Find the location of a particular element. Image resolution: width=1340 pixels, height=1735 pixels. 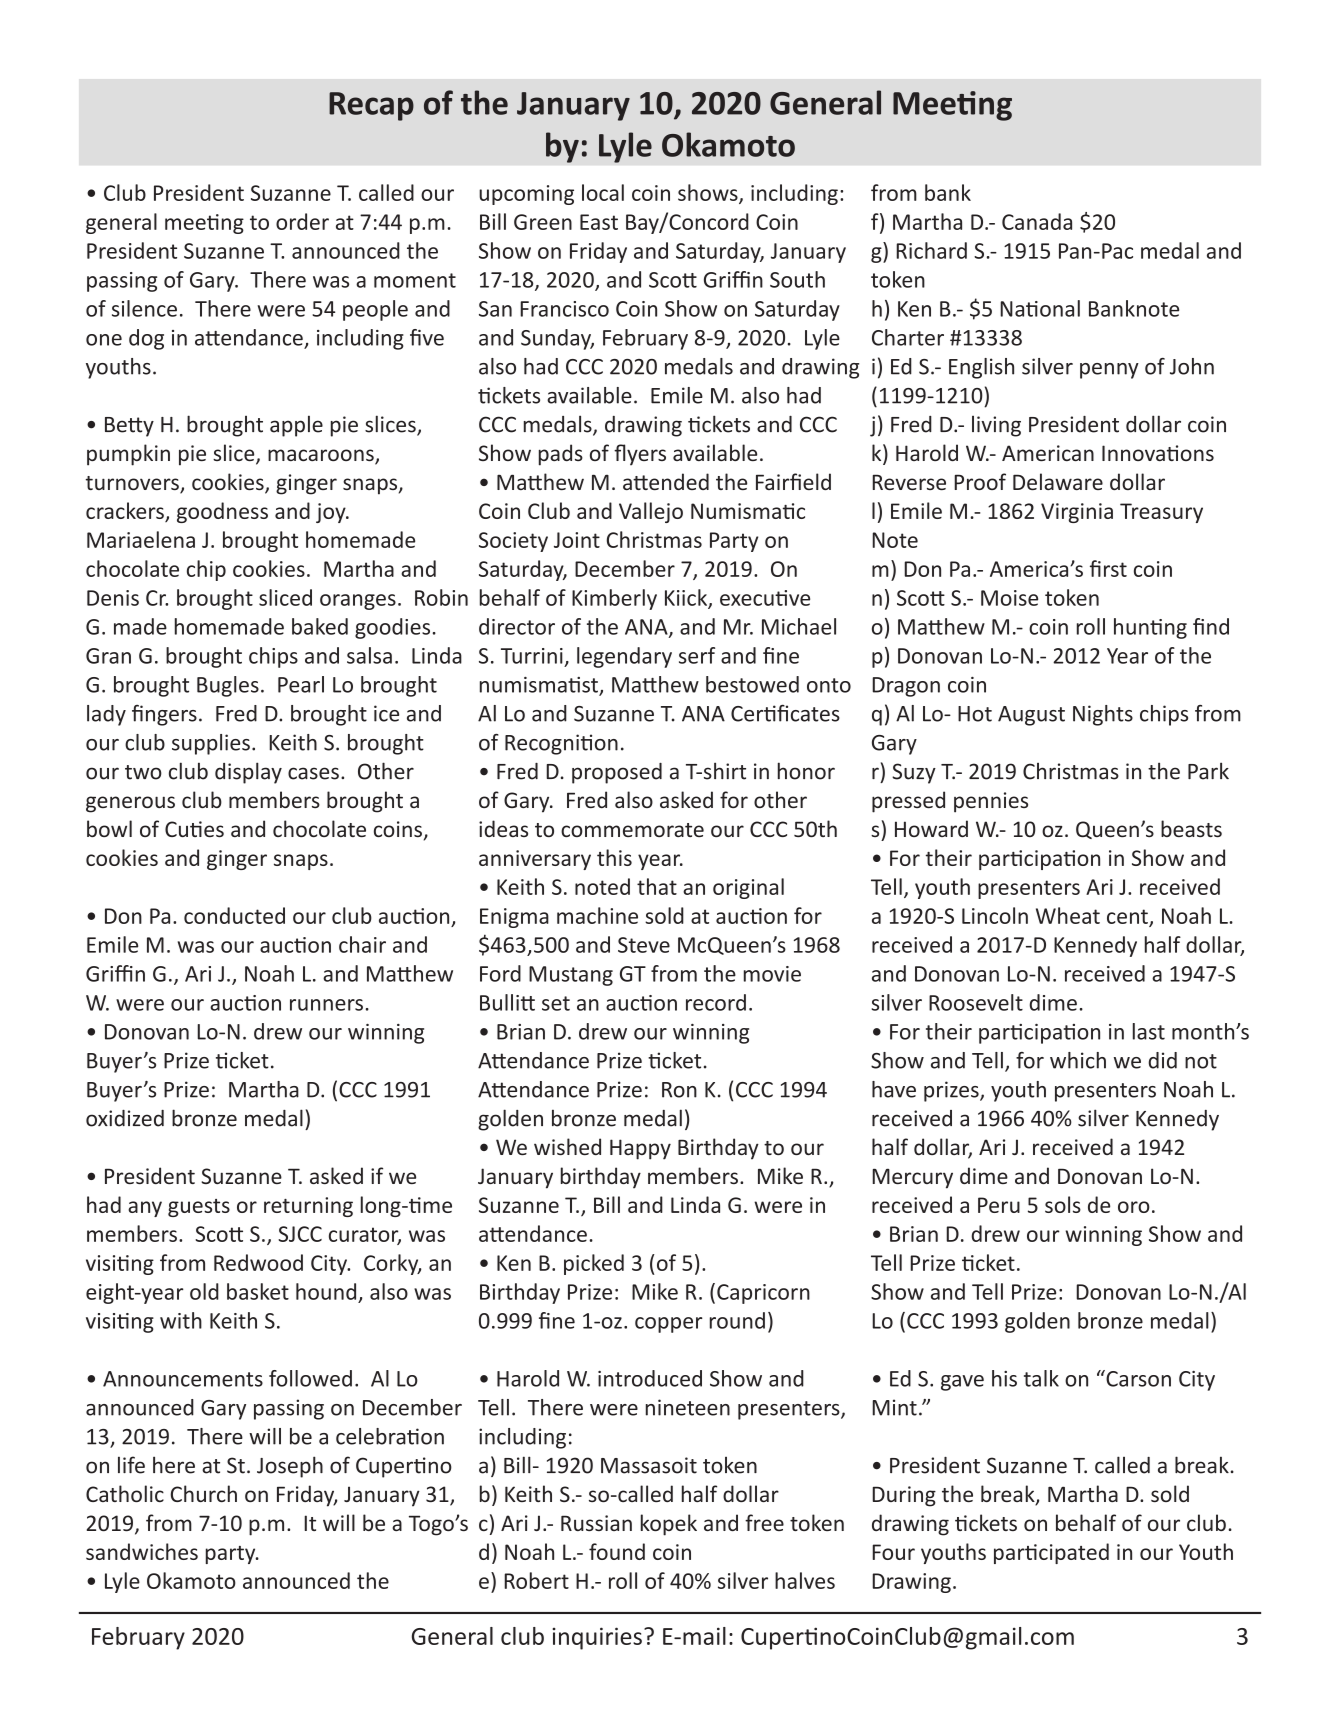

Richard is located at coordinates (931, 250).
